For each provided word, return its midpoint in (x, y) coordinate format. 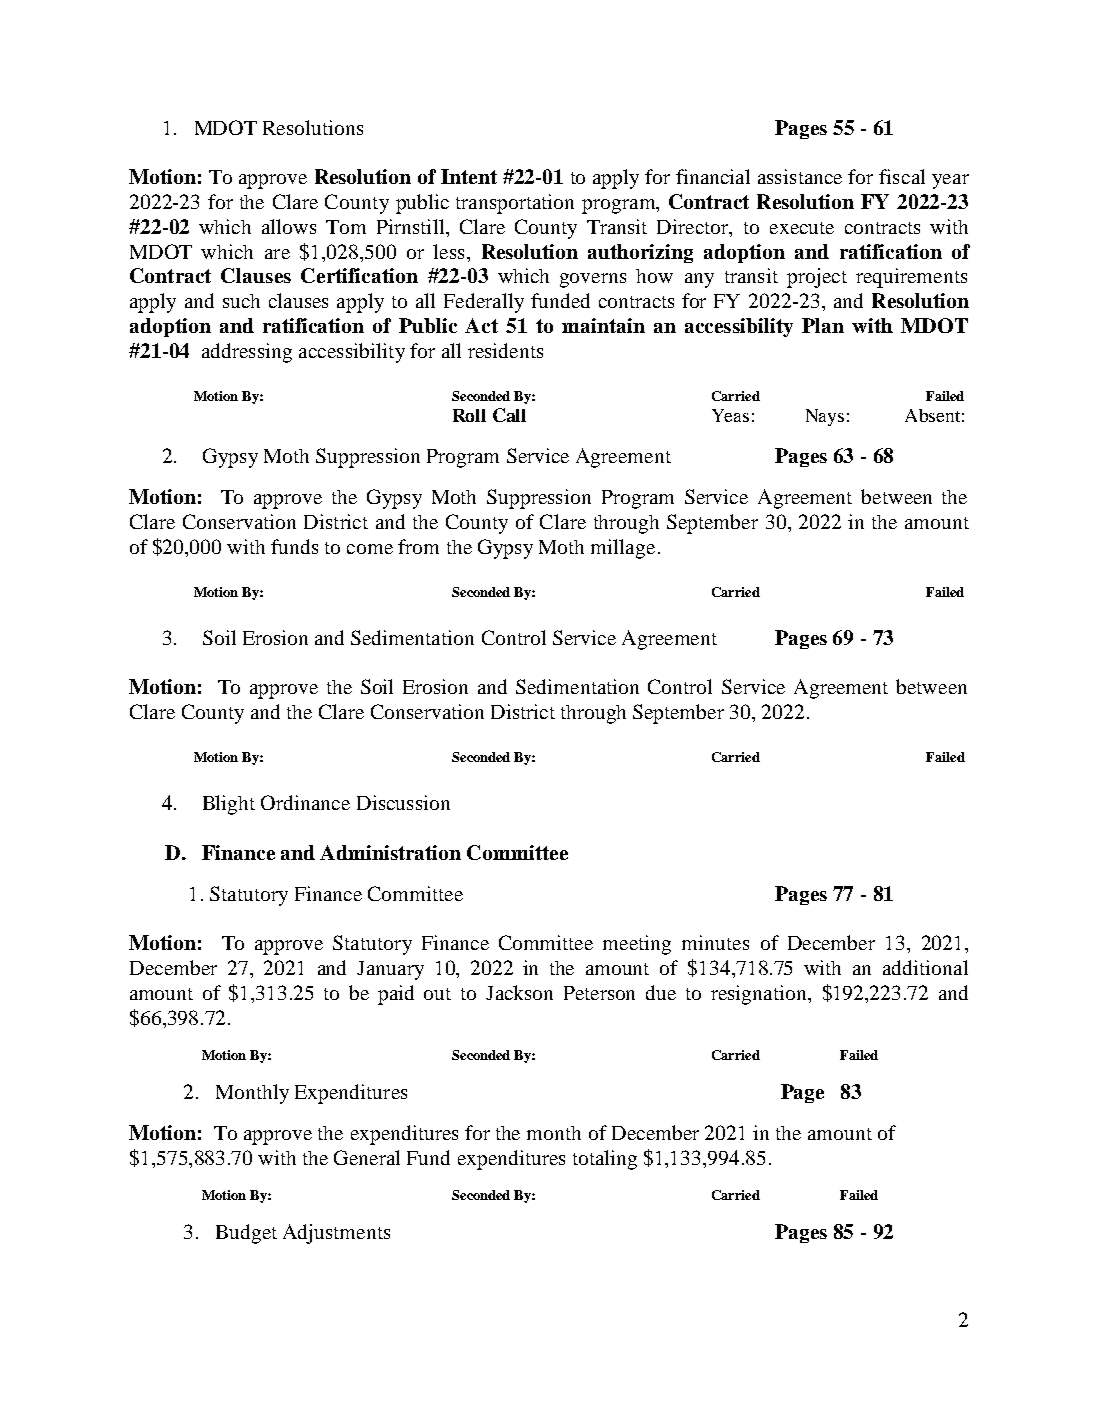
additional (925, 967)
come (370, 549)
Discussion (403, 802)
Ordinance (305, 802)
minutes (715, 942)
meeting (637, 945)
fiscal (902, 176)
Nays (825, 417)
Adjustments (336, 1234)
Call (509, 415)
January (390, 970)
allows (289, 226)
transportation (515, 204)
